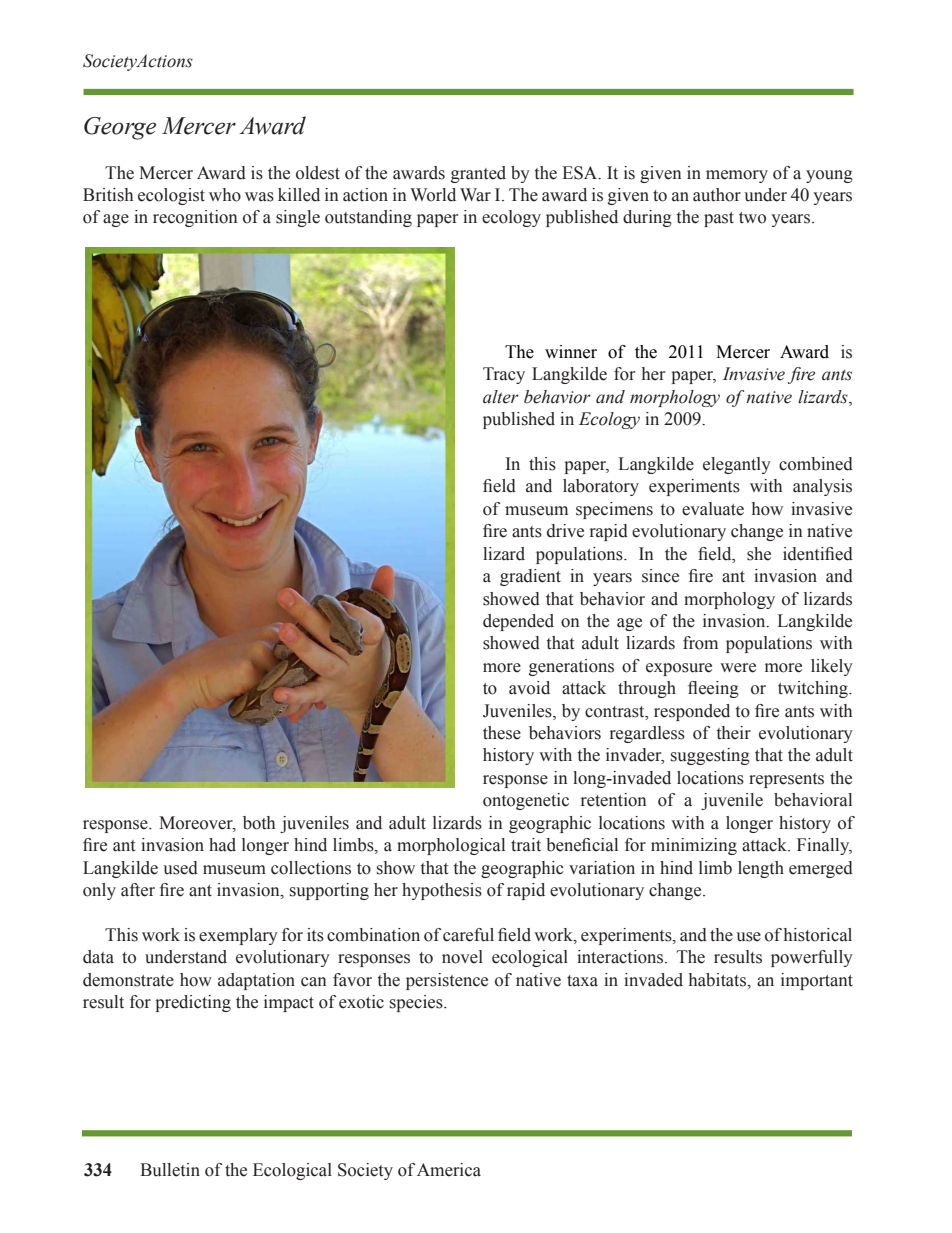  What do you see at coordinates (501, 397) in the screenshot?
I see `alter` at bounding box center [501, 397].
